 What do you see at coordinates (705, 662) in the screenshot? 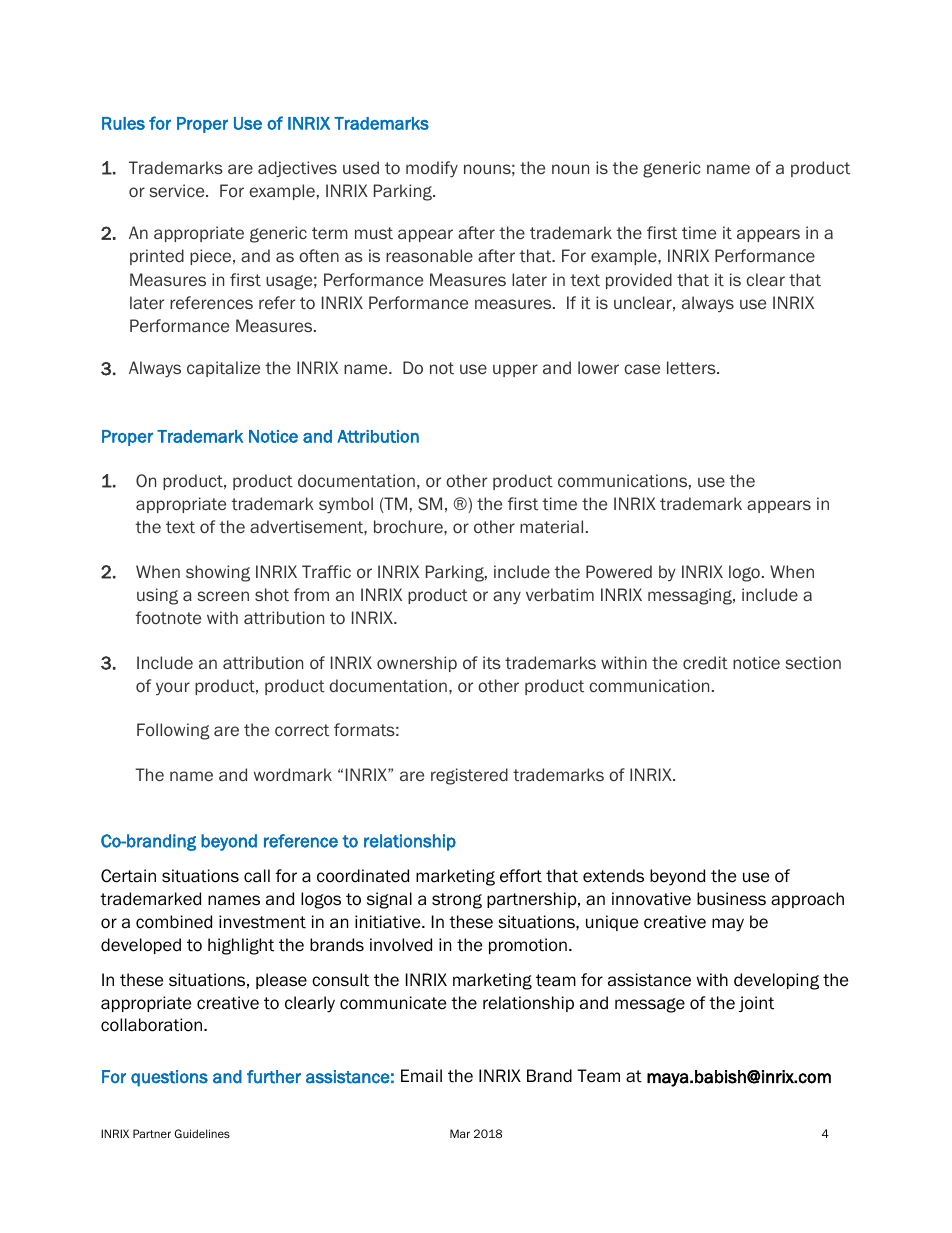
I see `credit` at bounding box center [705, 662].
